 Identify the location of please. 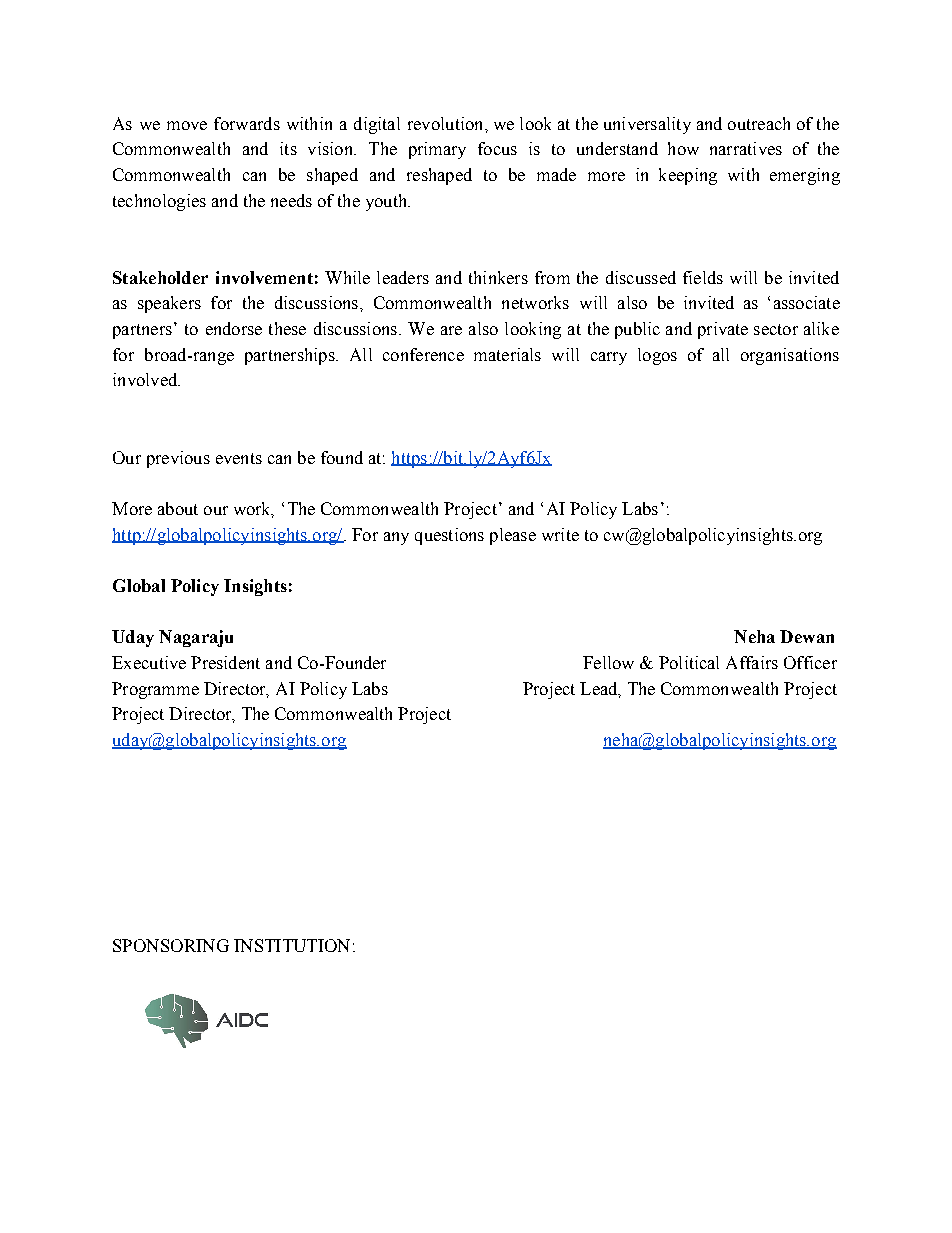
(513, 536).
